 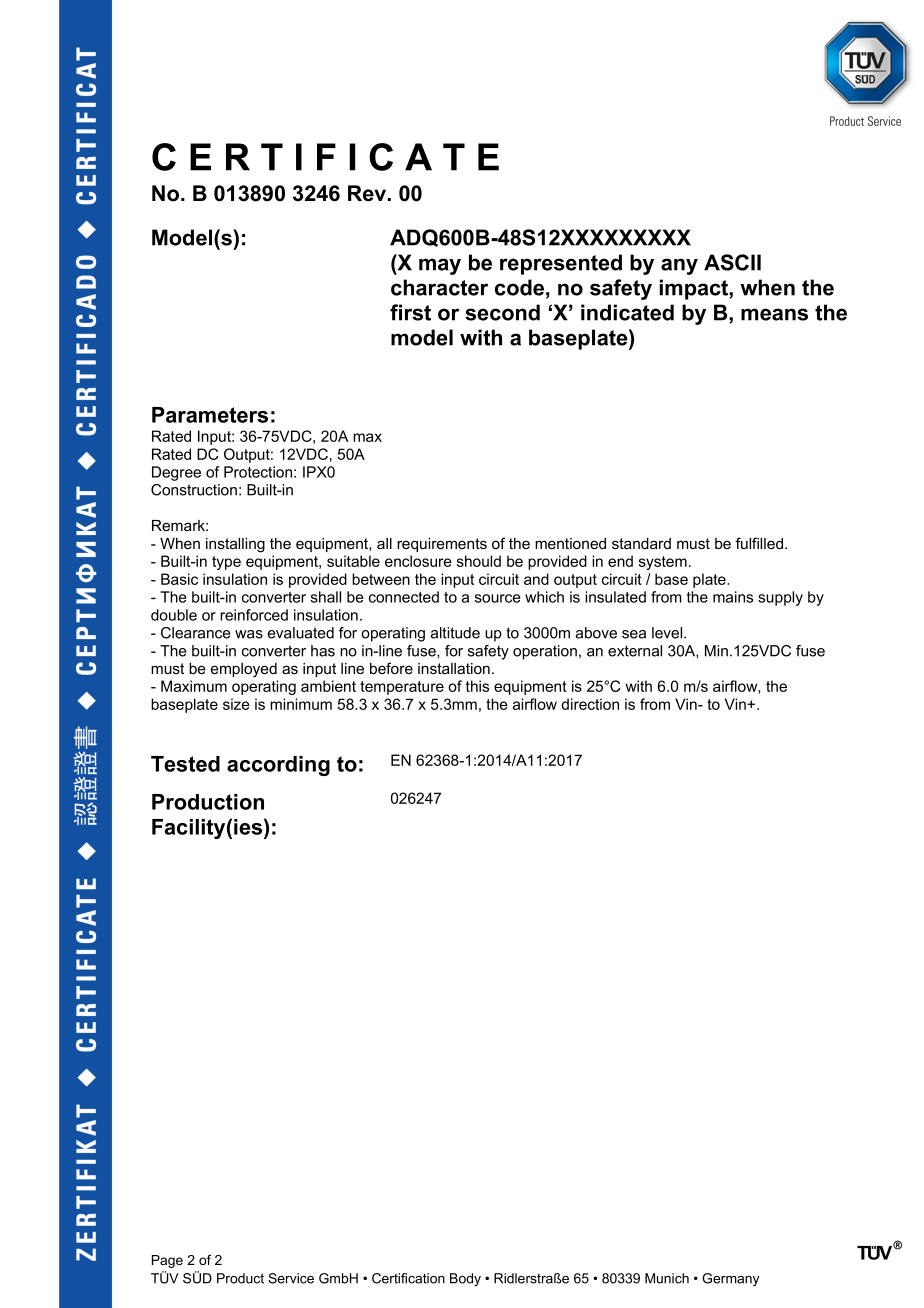 What do you see at coordinates (732, 262) in the screenshot?
I see `ASCII` at bounding box center [732, 262].
